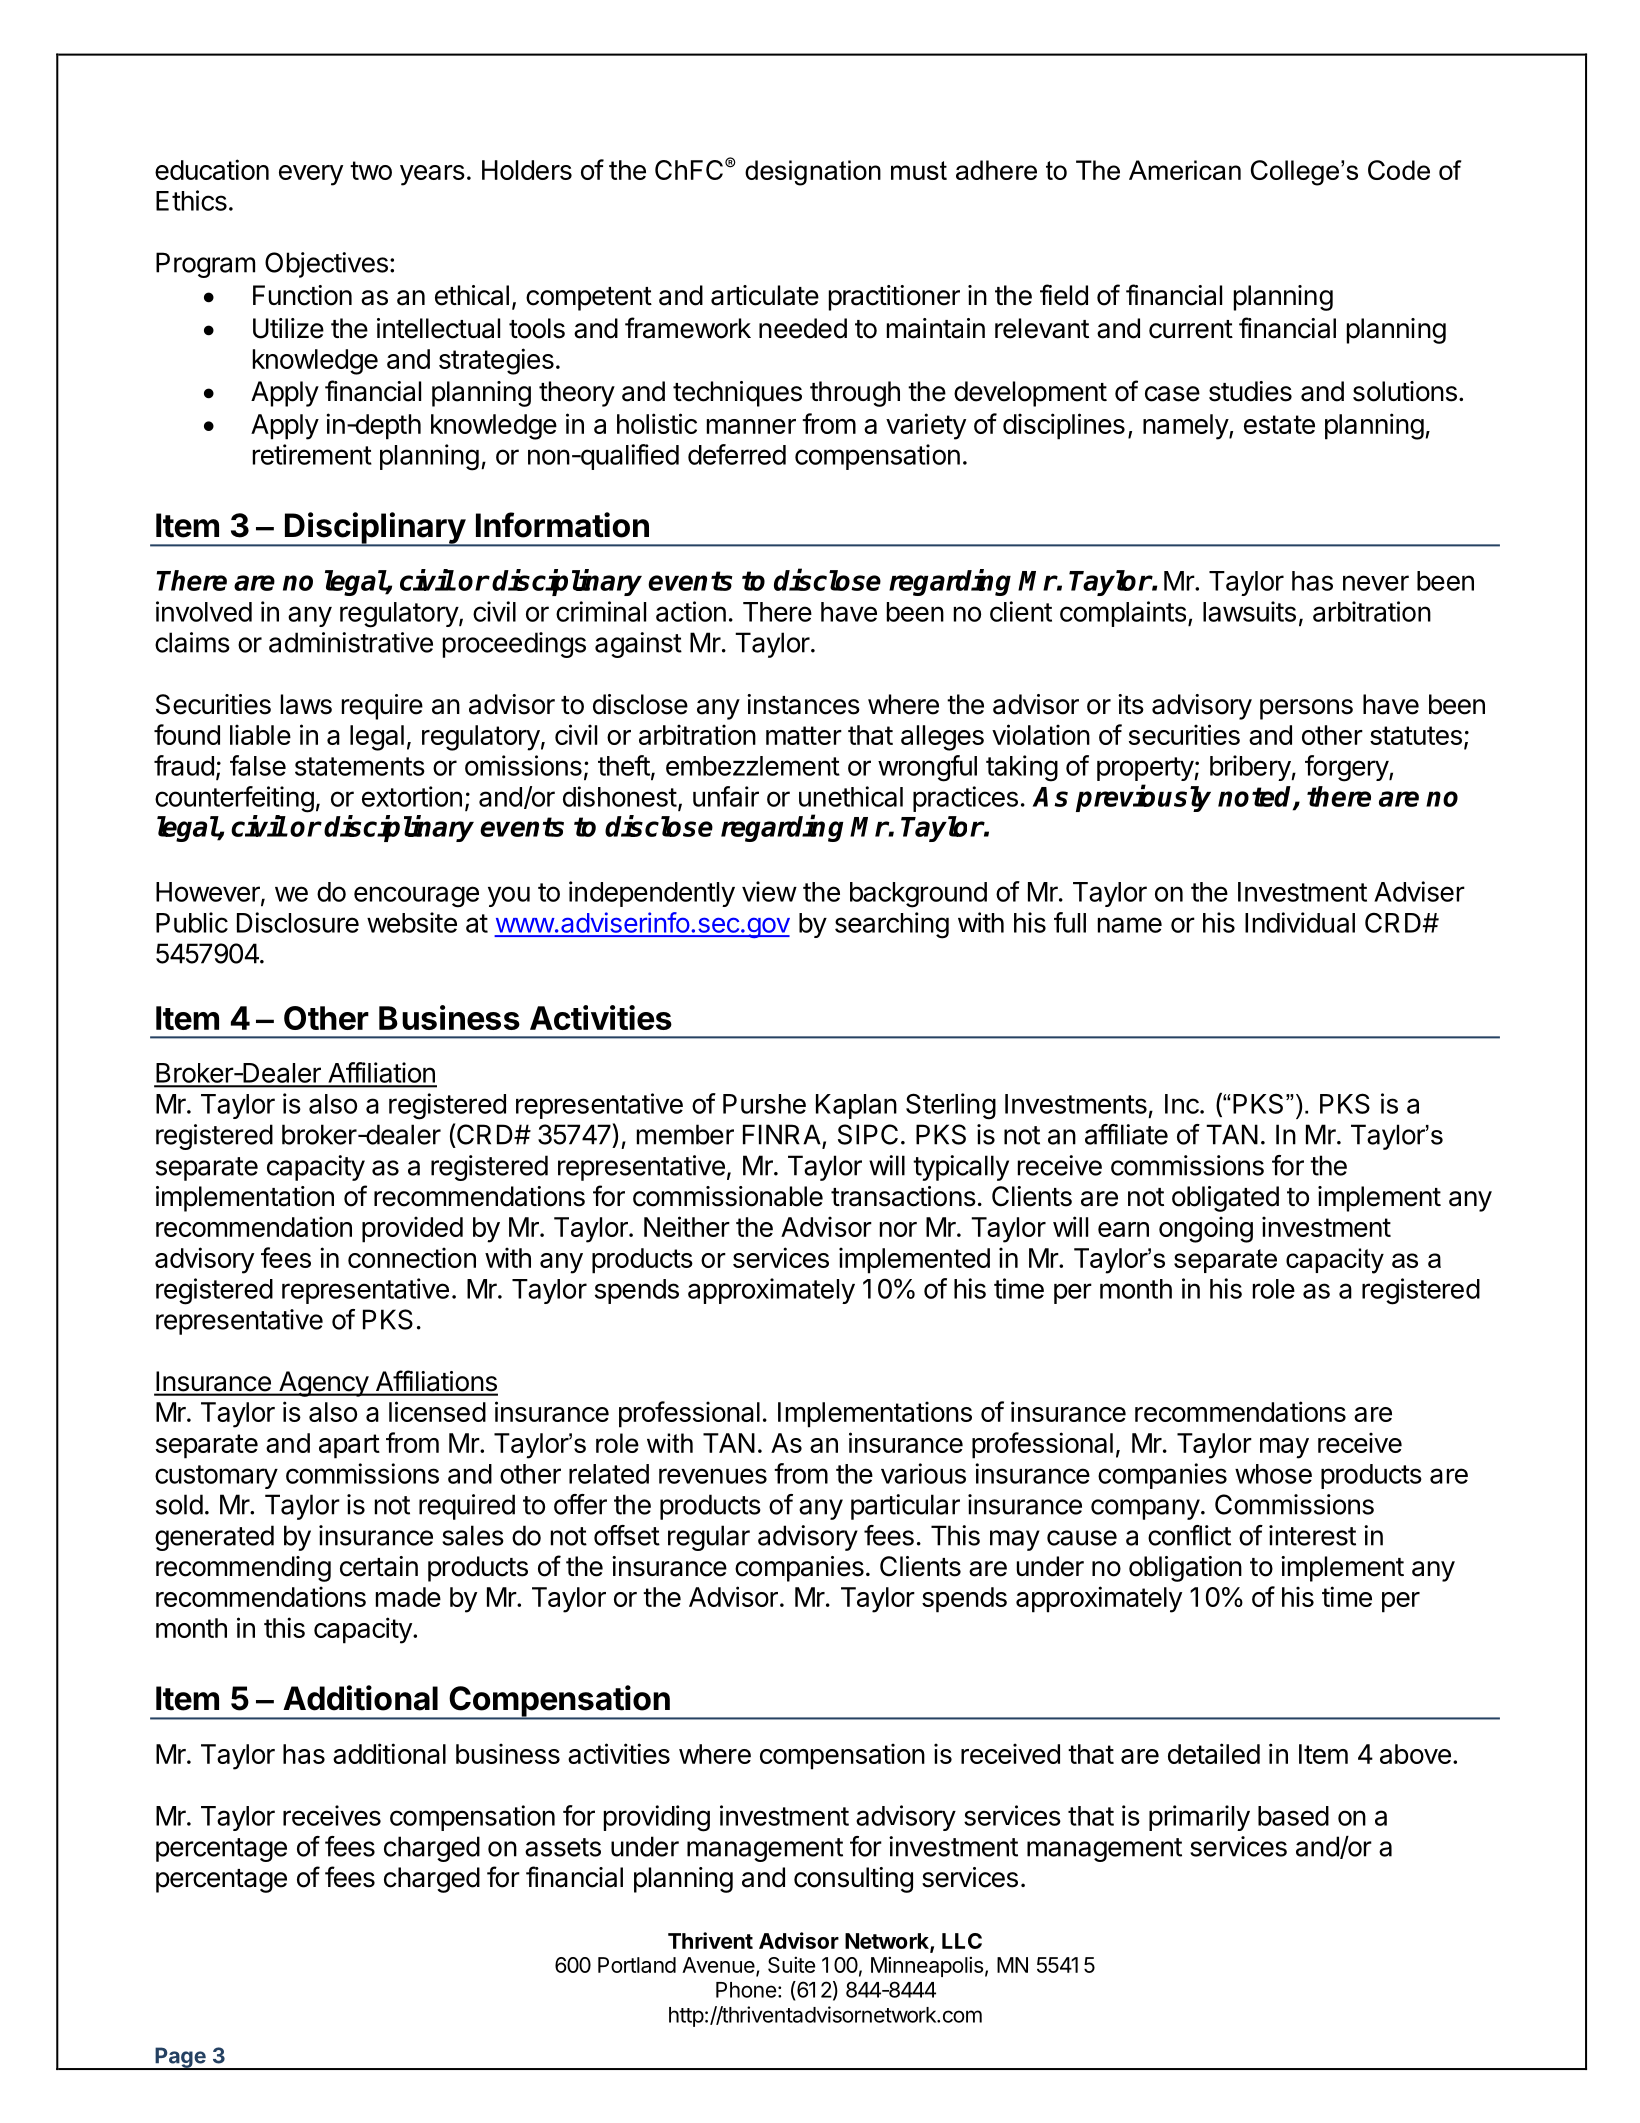  I want to click on Agency, so click(323, 1384).
